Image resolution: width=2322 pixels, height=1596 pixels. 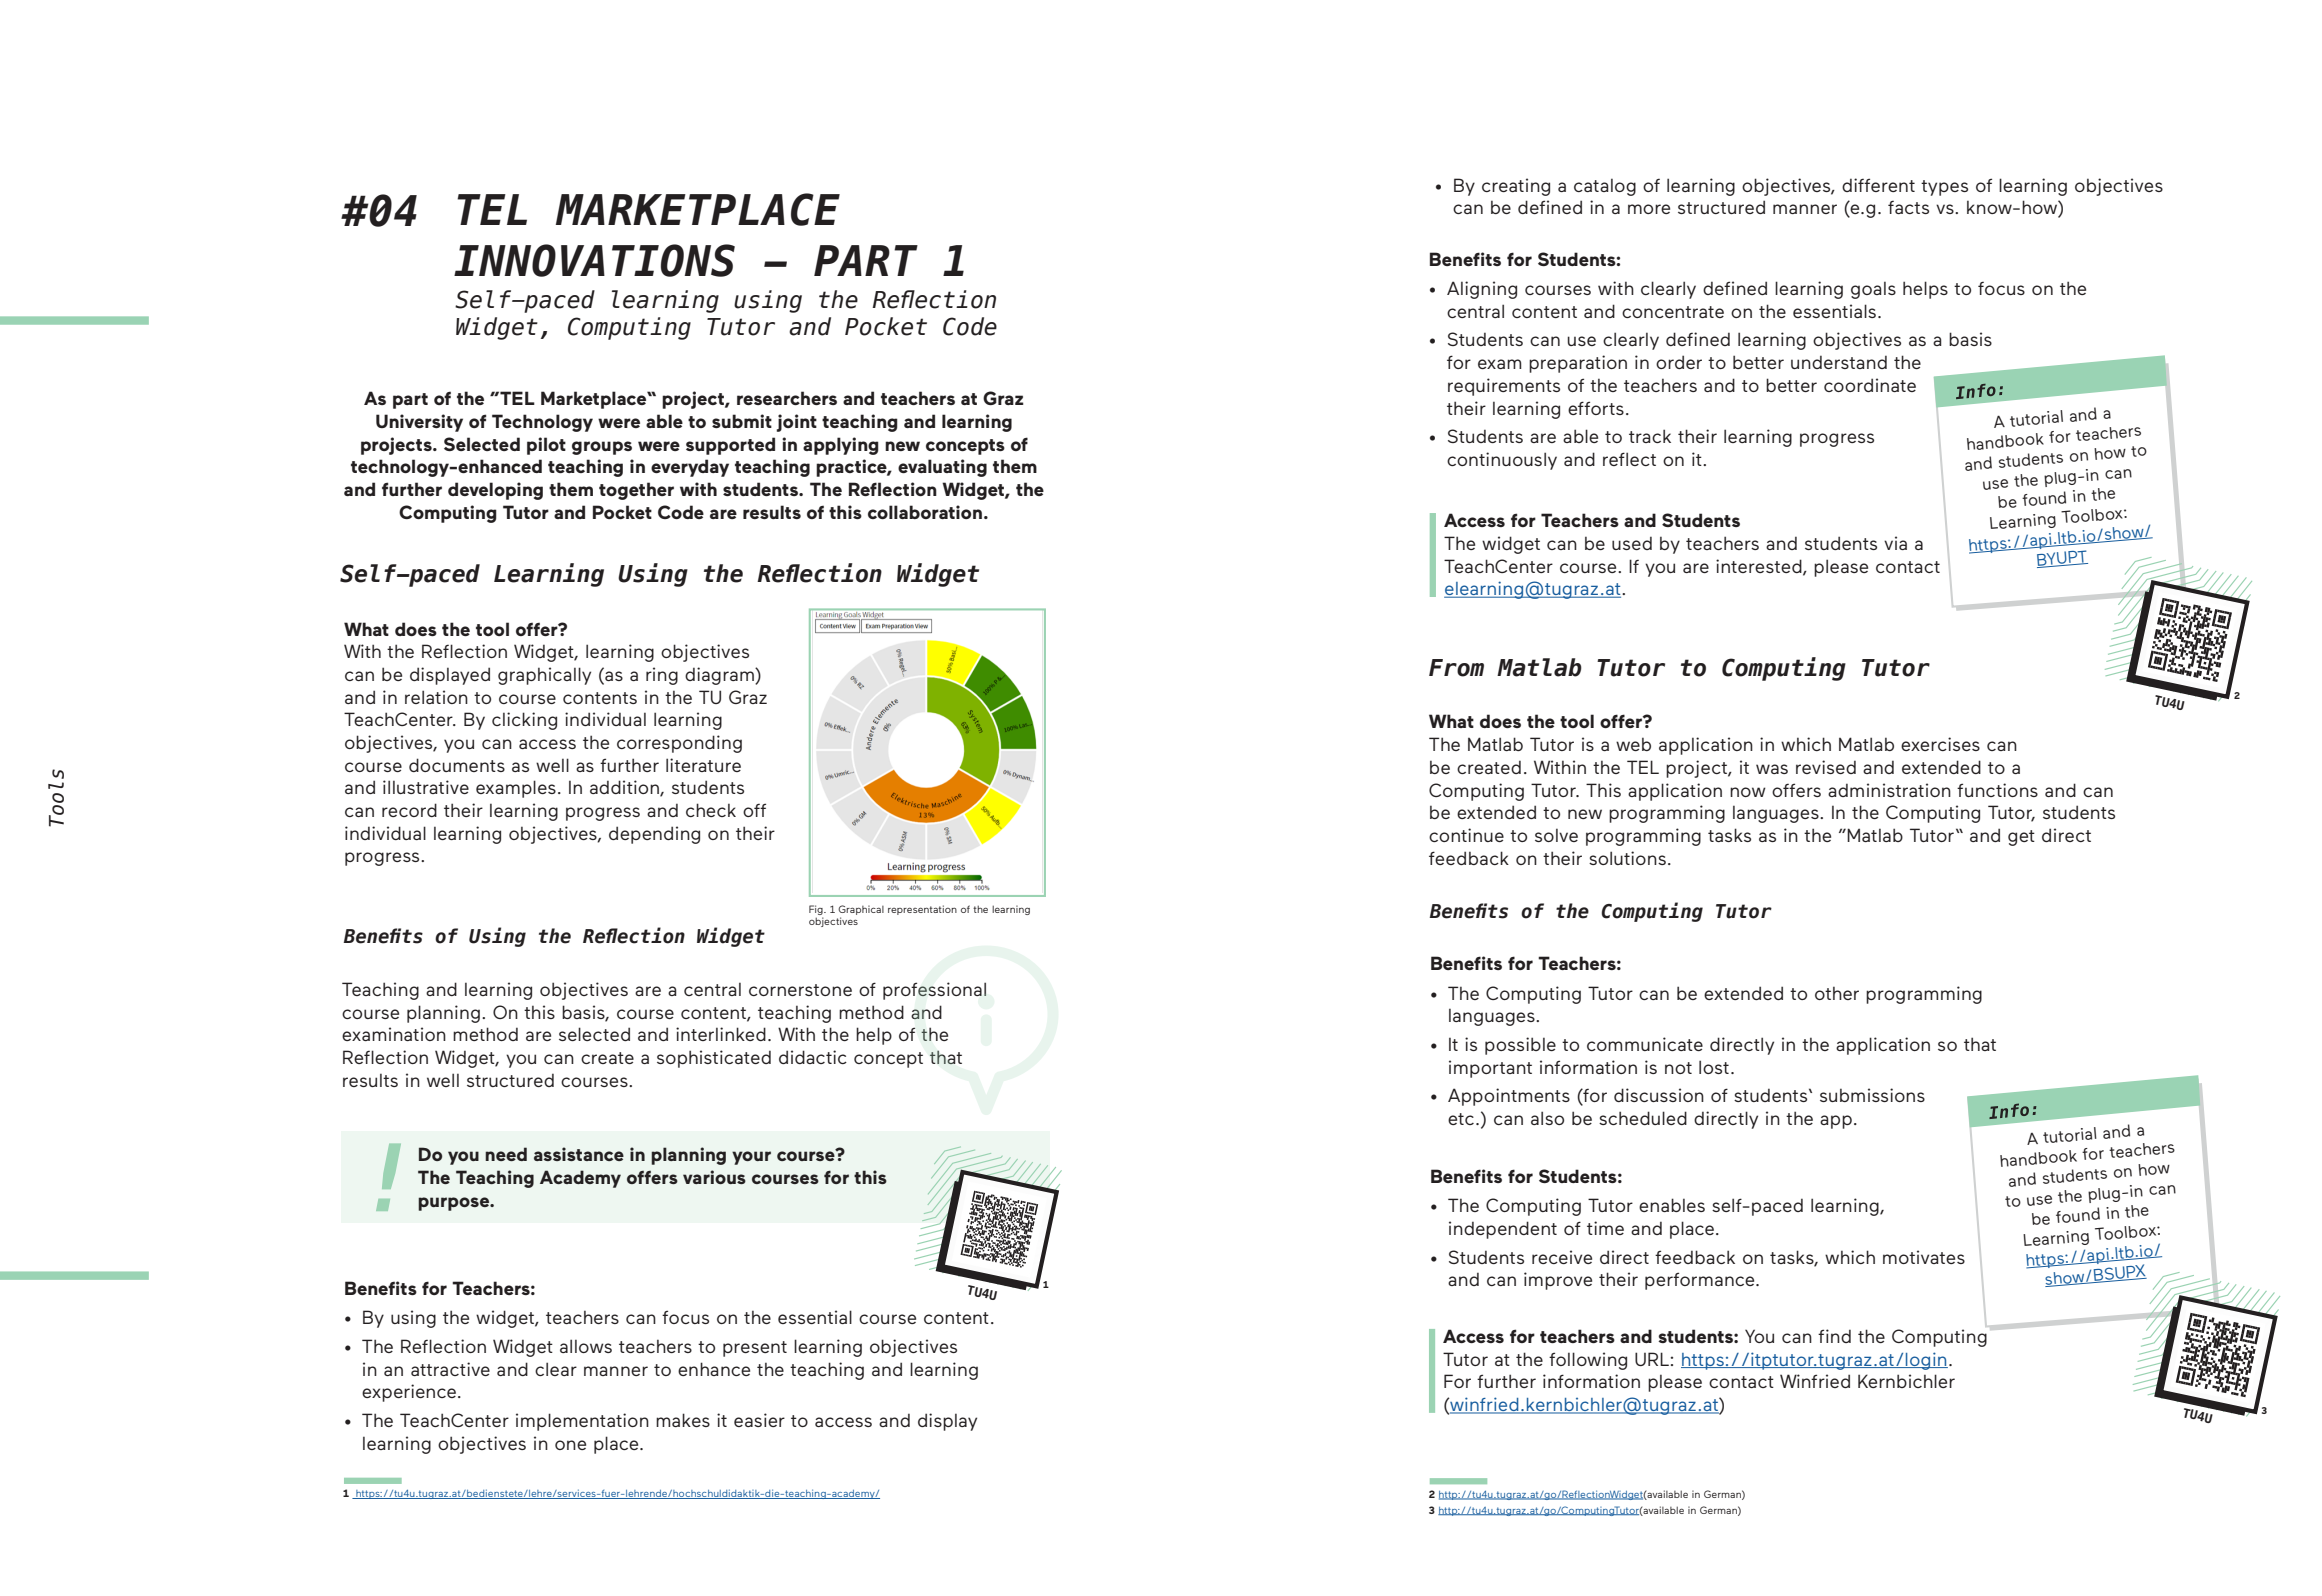 I want to click on addition, so click(x=625, y=788).
